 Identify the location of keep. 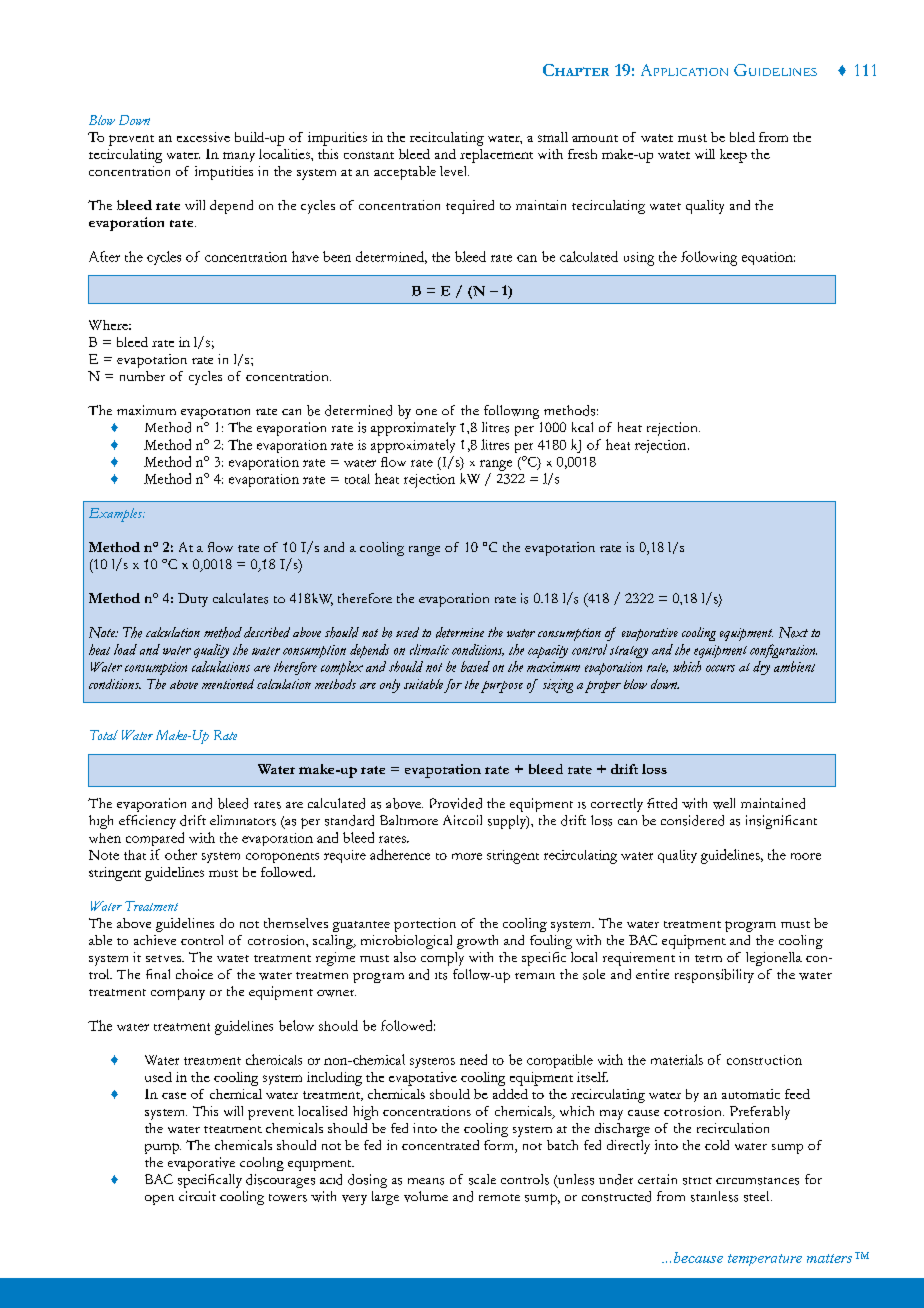
(733, 156).
